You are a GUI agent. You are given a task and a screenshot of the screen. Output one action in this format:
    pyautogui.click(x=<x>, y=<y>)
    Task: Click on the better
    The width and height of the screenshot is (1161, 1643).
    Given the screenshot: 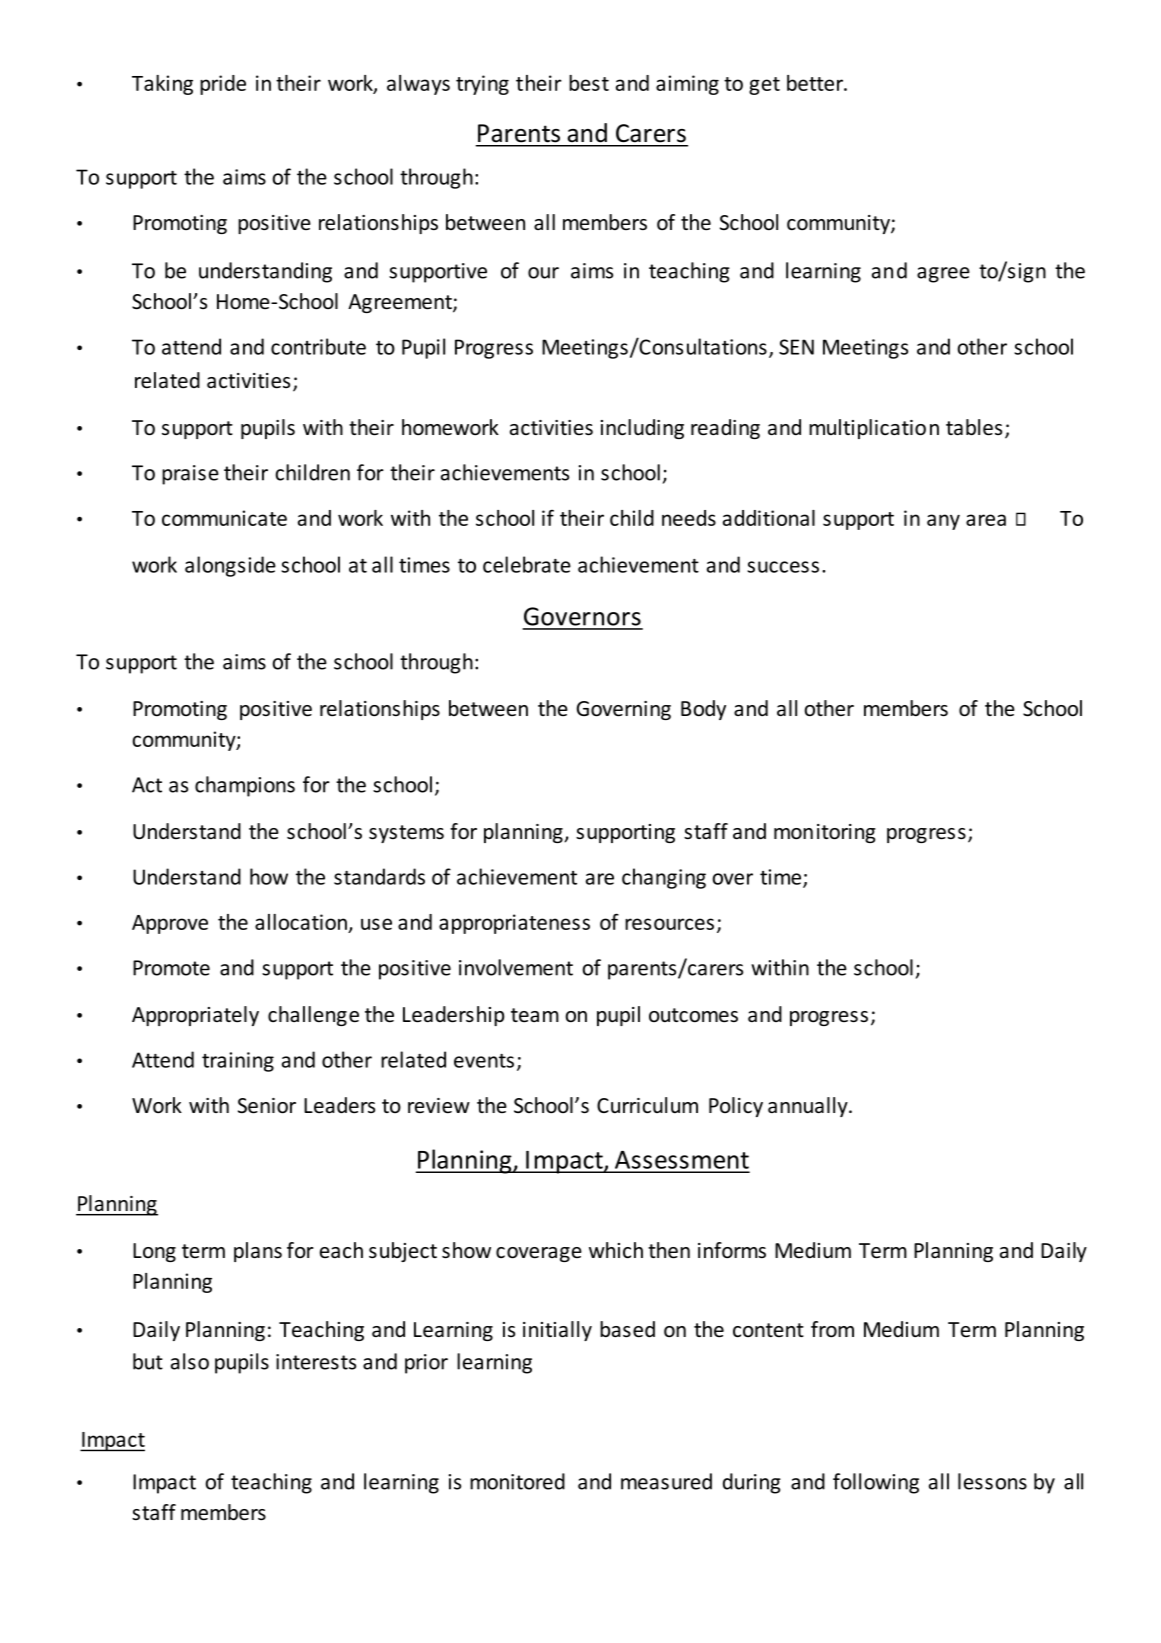 What is the action you would take?
    pyautogui.click(x=816, y=83)
